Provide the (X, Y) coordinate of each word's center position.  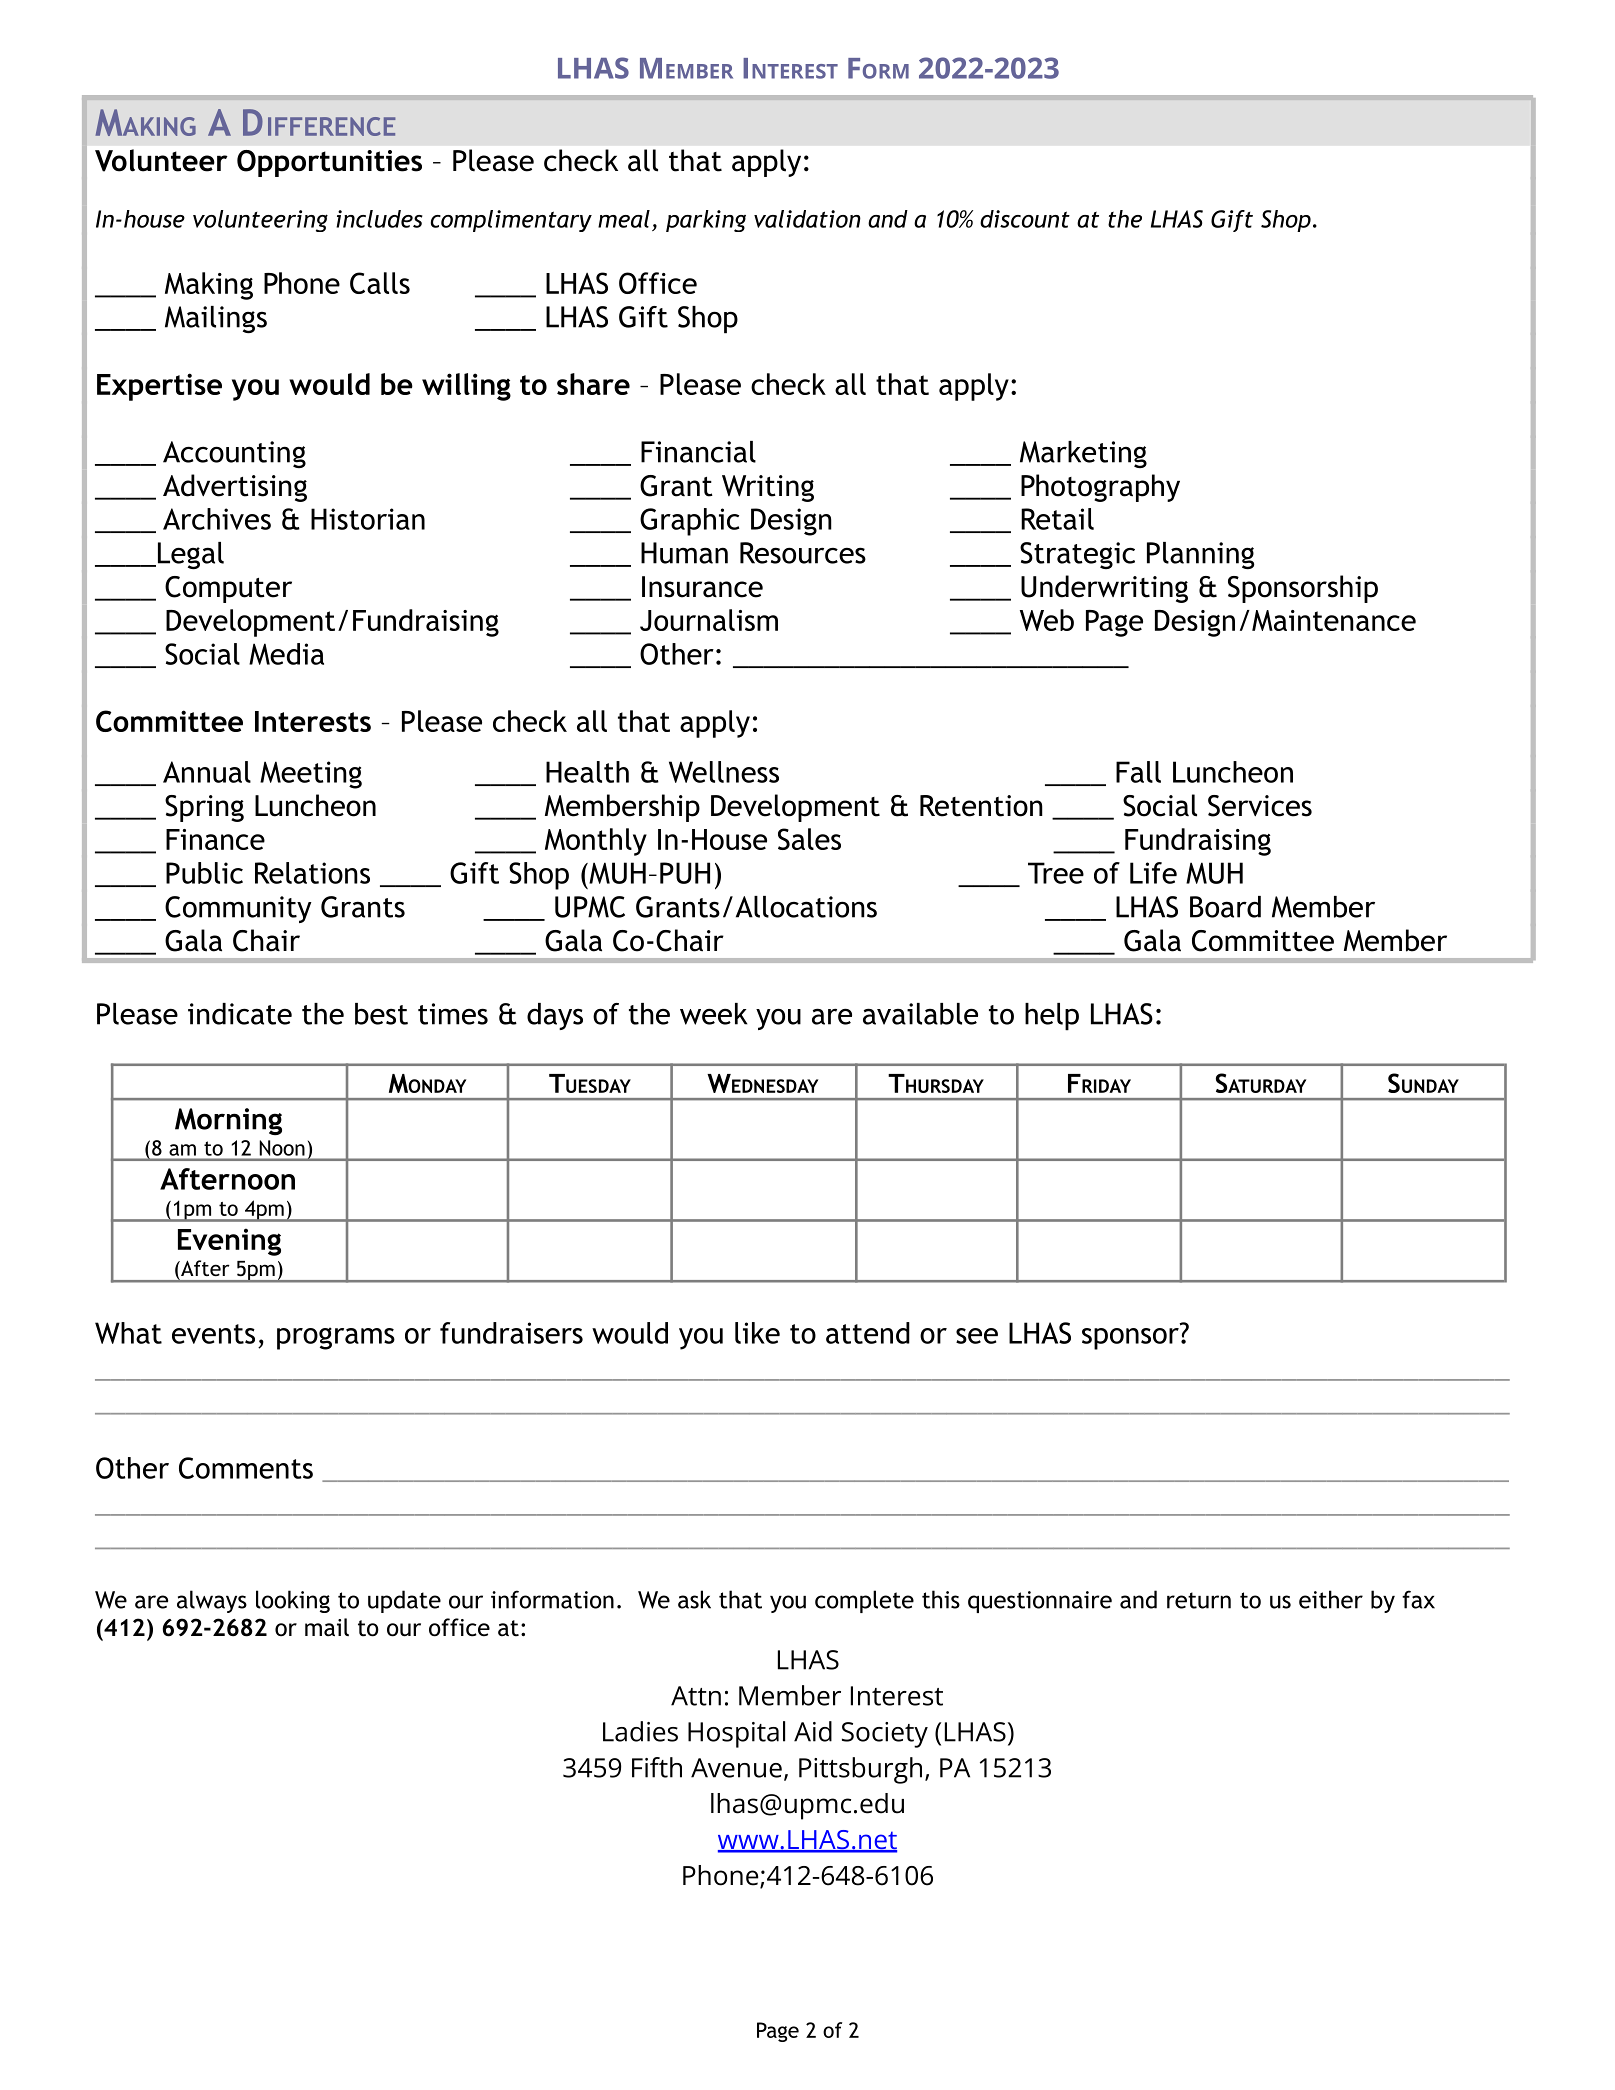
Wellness (724, 772)
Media (286, 654)
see (977, 1336)
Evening (229, 1242)
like (757, 1333)
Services (1260, 806)
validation (807, 219)
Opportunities (329, 163)
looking (293, 1601)
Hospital (736, 1734)
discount (1025, 219)
